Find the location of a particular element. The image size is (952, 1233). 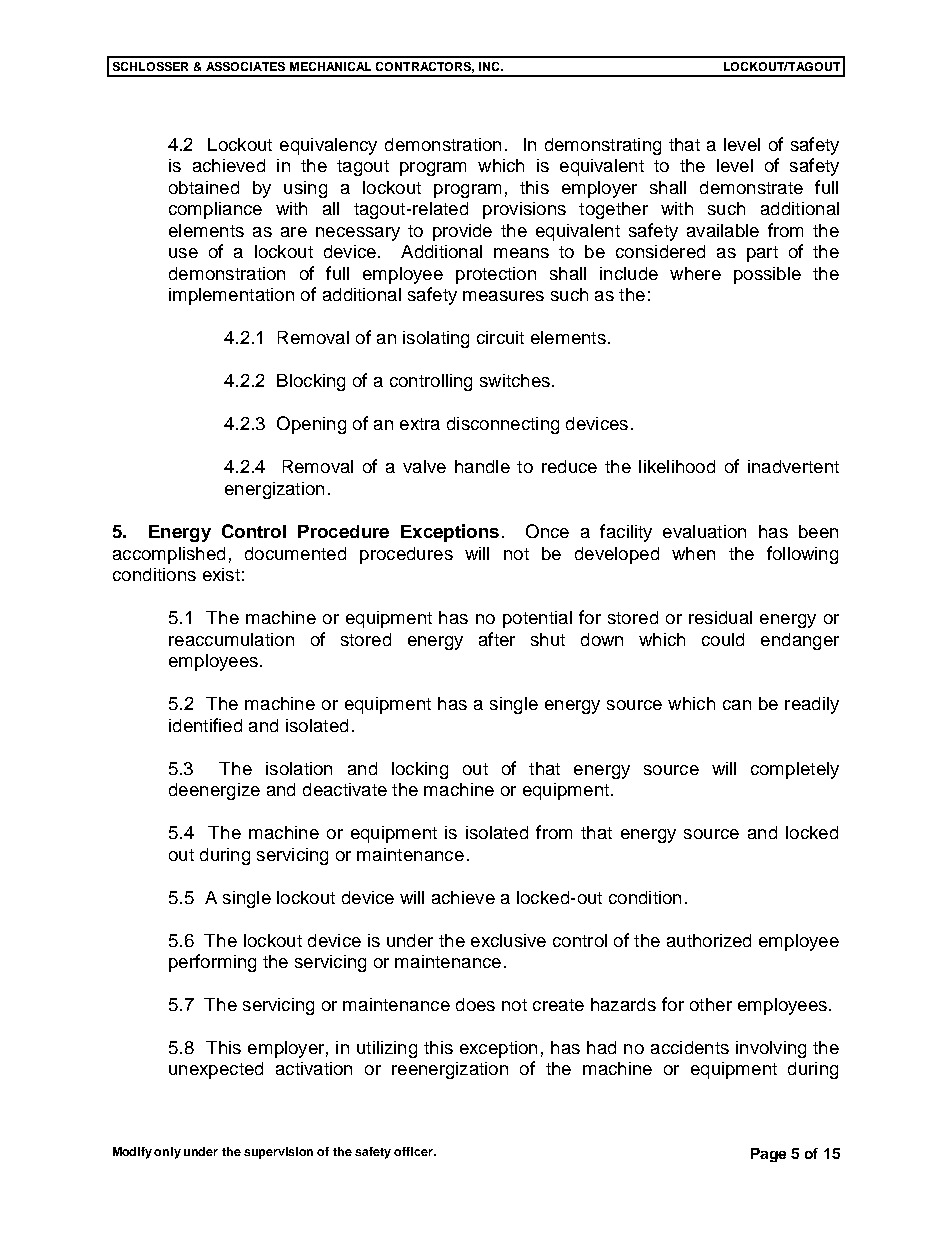

deactivate is located at coordinates (345, 789).
